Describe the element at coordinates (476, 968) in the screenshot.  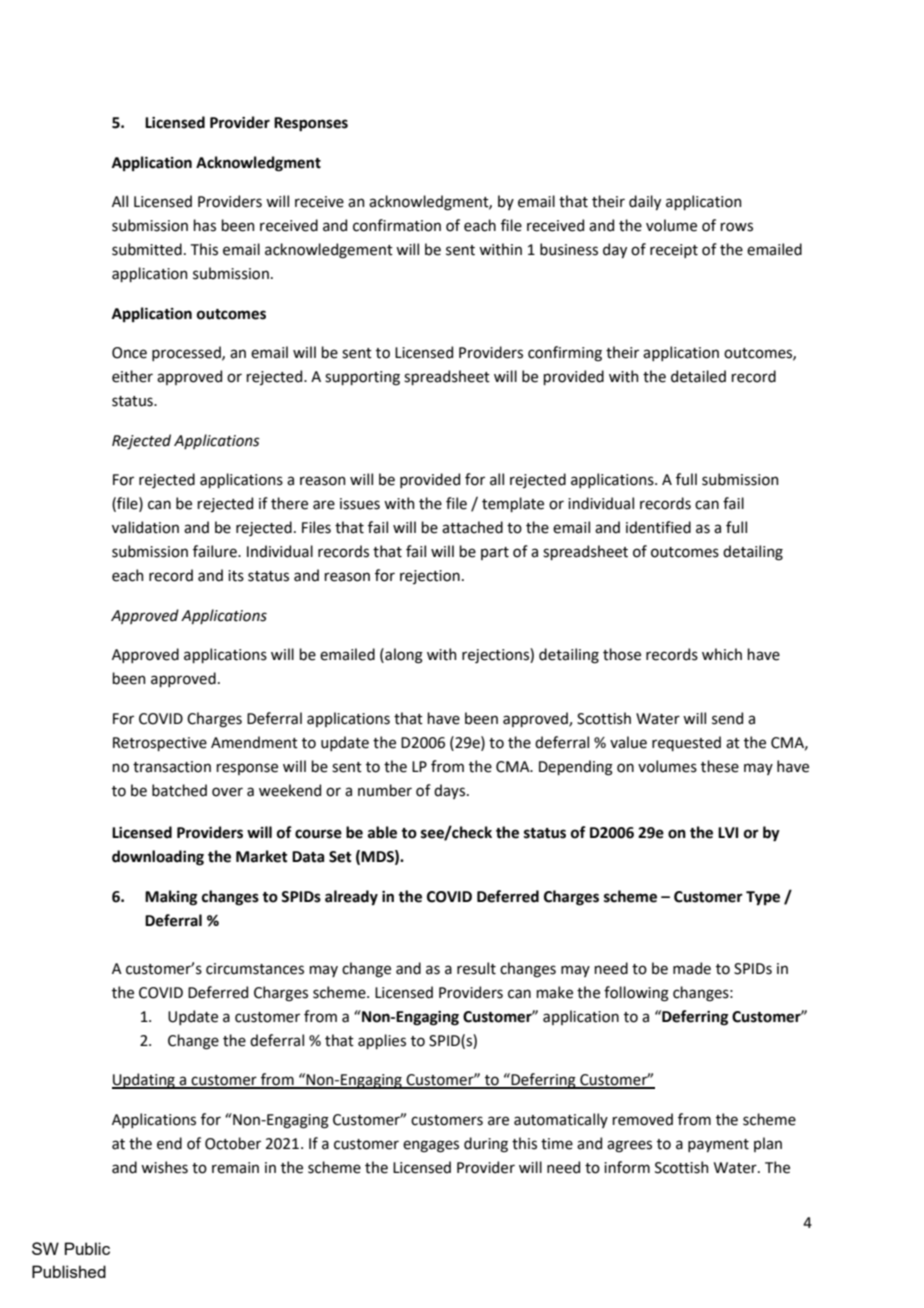
I see `result` at that location.
